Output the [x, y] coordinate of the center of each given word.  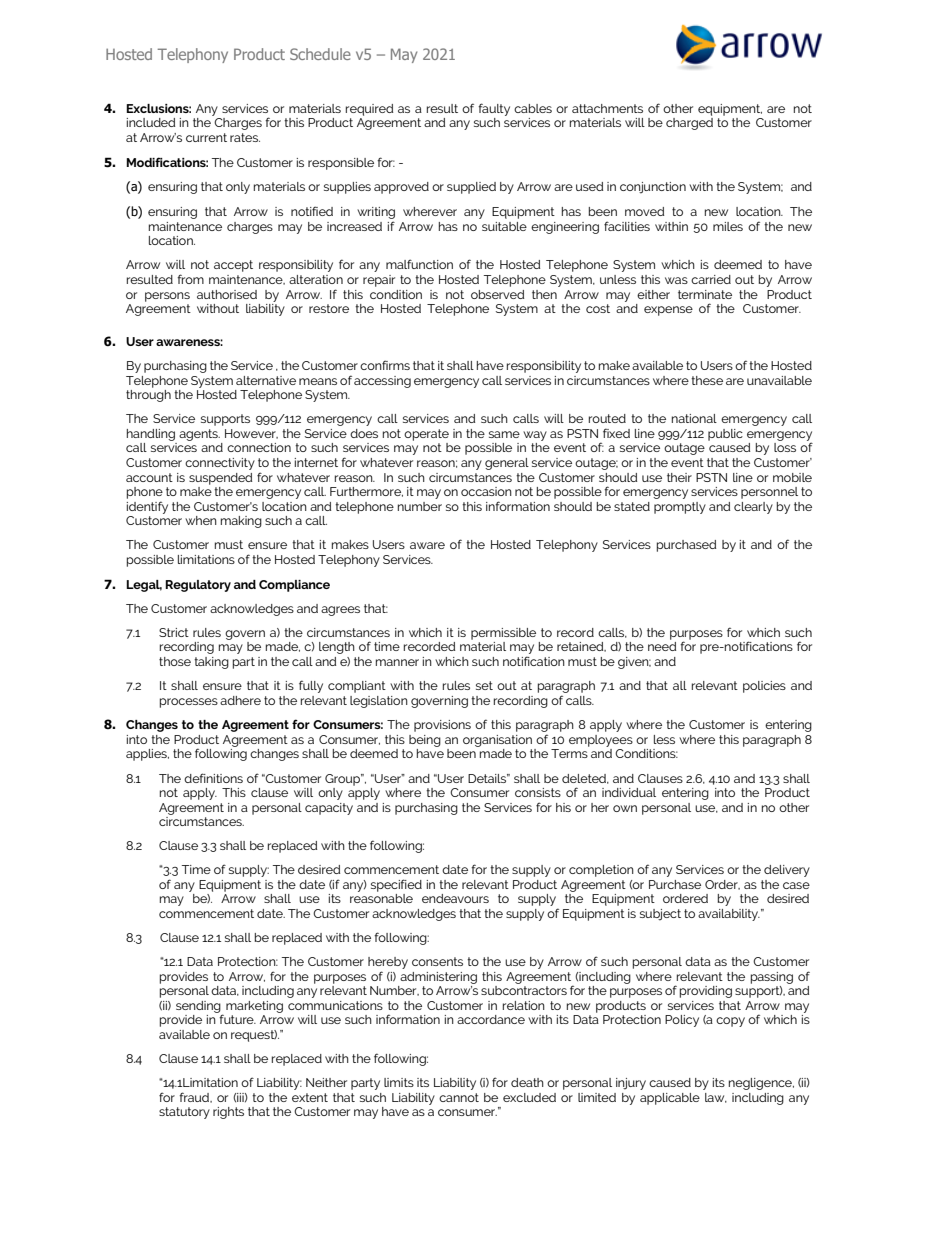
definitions [213, 778]
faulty [494, 109]
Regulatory [198, 586]
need [662, 646]
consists [538, 792]
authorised [227, 294]
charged [689, 124]
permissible [503, 634]
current [206, 137]
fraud [195, 1097]
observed [497, 294]
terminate [705, 294]
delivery [787, 871]
